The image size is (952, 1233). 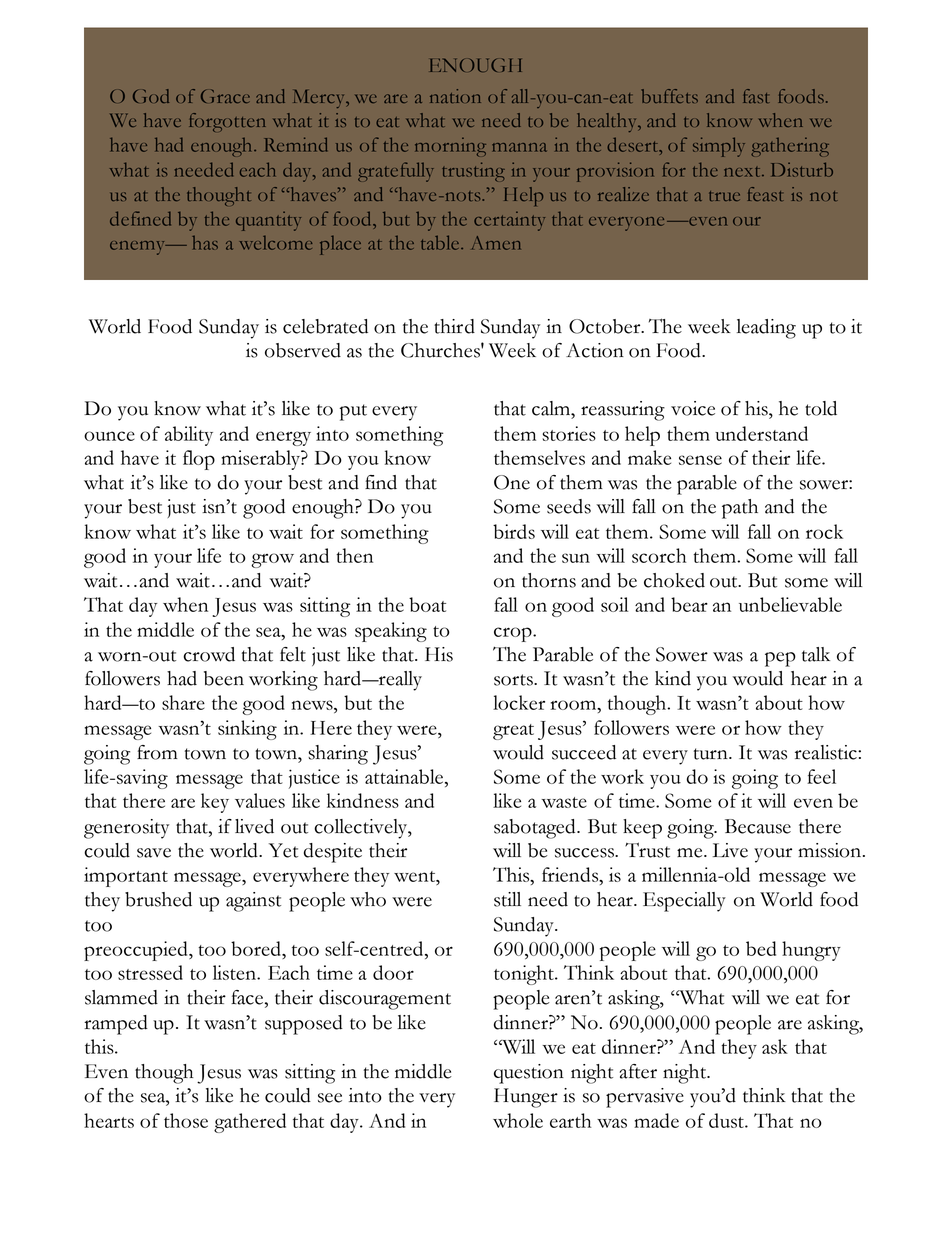 What do you see at coordinates (209, 654) in the screenshot?
I see `crowd` at bounding box center [209, 654].
